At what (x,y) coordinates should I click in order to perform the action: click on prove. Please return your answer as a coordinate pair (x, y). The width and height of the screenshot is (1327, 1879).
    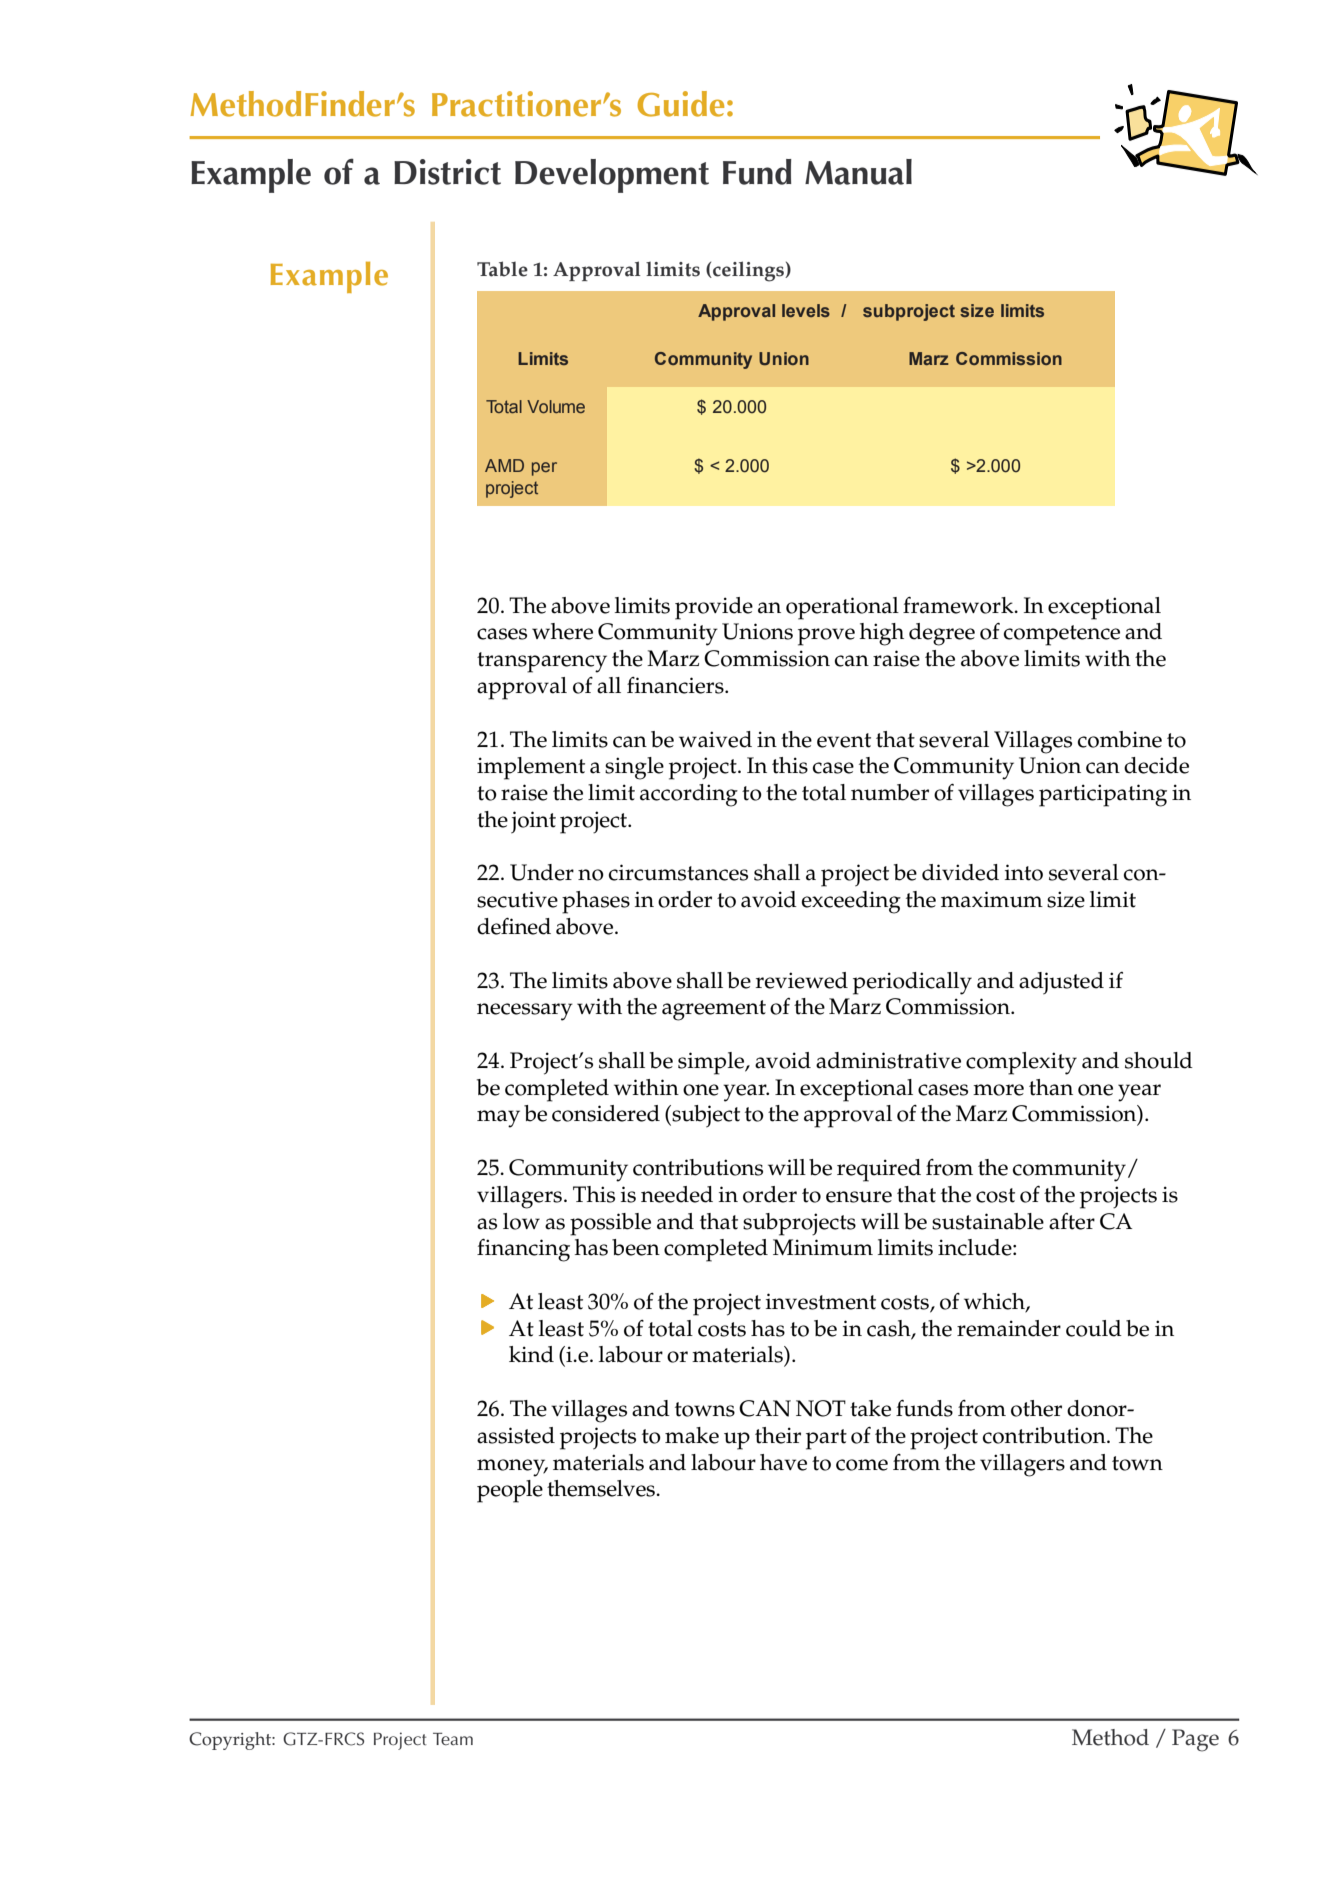
    Looking at the image, I should click on (826, 637).
